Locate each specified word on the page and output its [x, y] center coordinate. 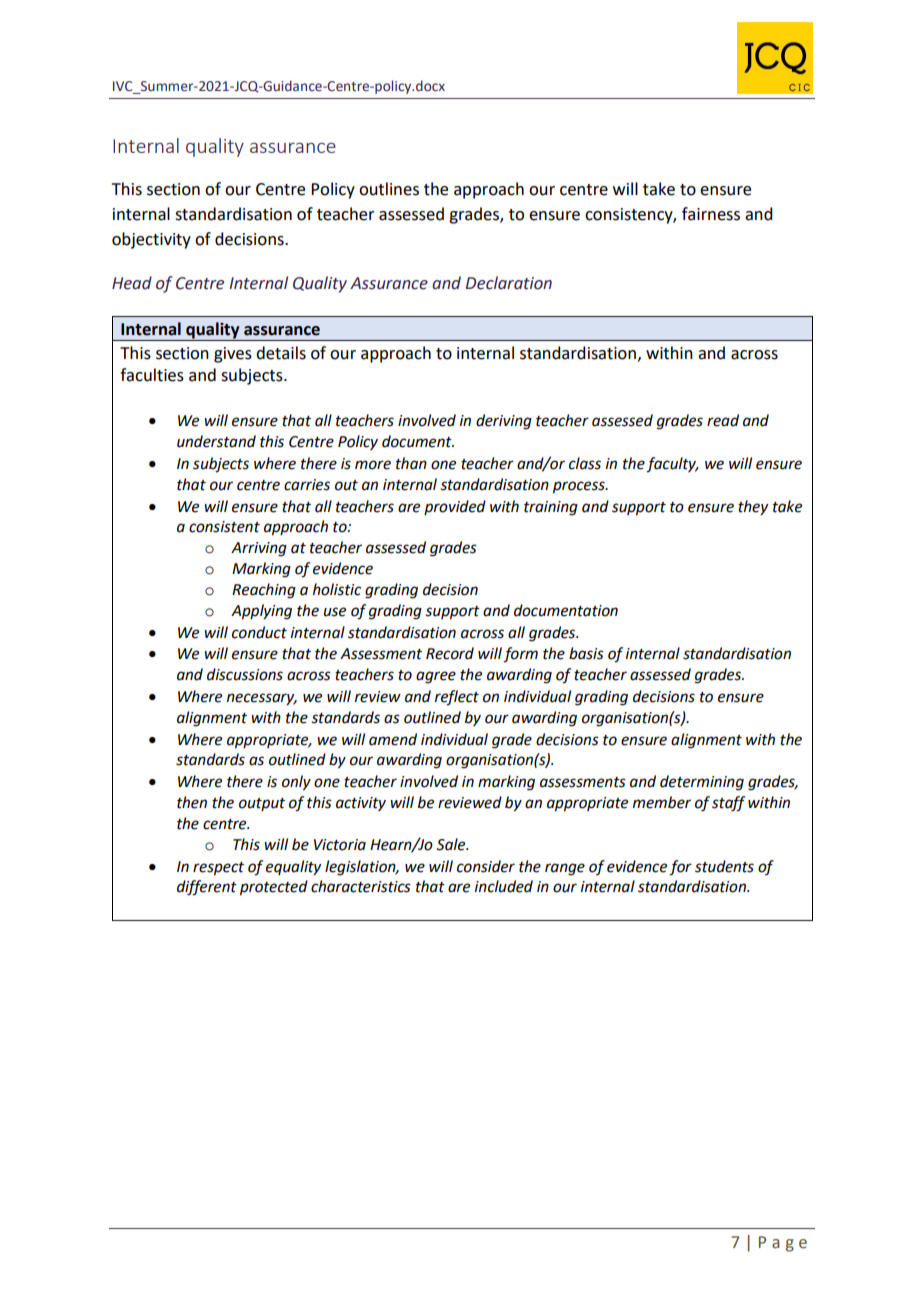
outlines [389, 189]
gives [233, 355]
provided [455, 507]
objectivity [151, 240]
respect [218, 869]
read [723, 420]
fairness [711, 214]
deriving [504, 422]
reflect [457, 698]
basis [586, 653]
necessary [262, 699]
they [753, 508]
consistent [224, 527]
